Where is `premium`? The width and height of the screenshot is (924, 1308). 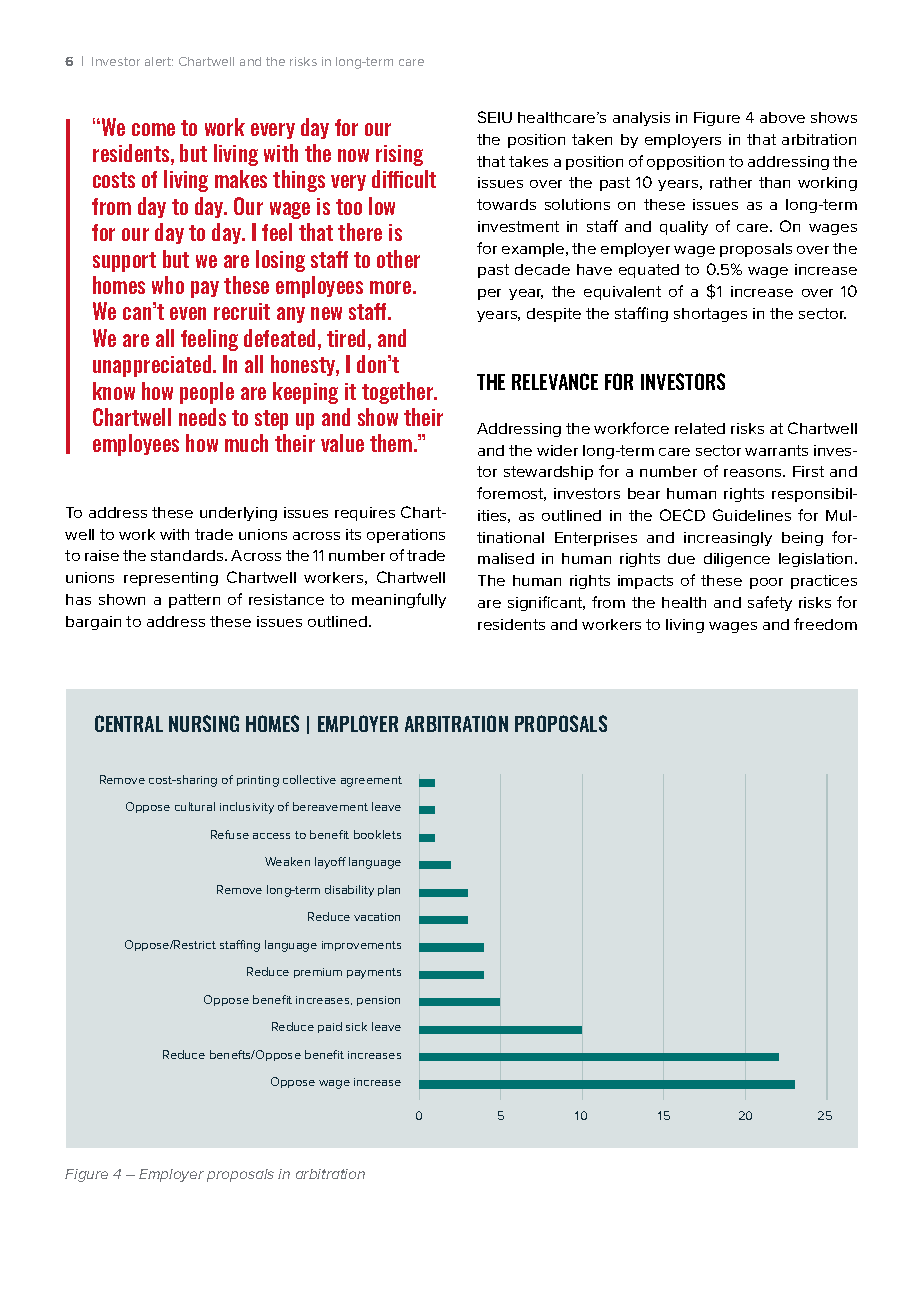
premium is located at coordinates (318, 973).
